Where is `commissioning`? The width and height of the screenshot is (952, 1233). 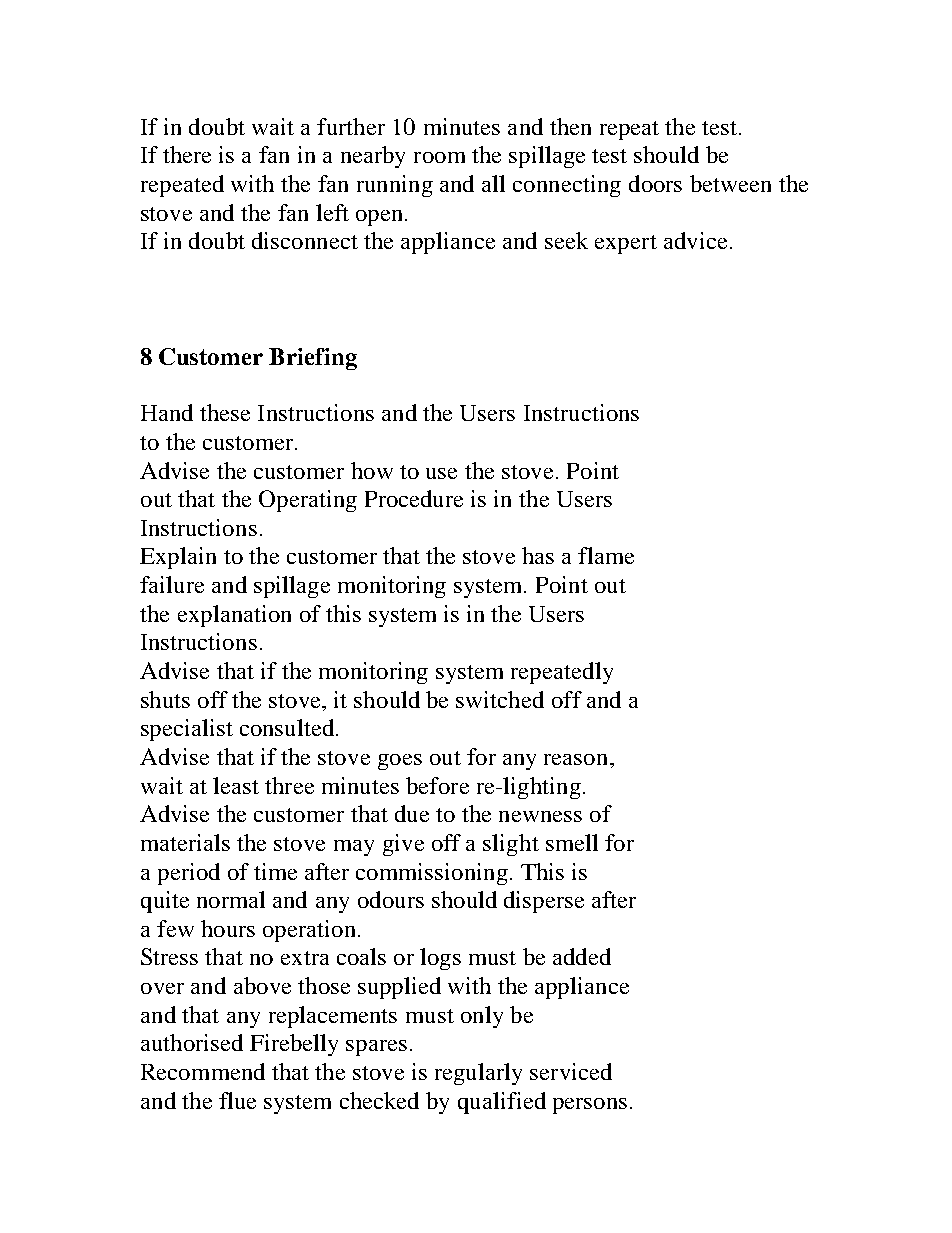 commissioning is located at coordinates (432, 874).
